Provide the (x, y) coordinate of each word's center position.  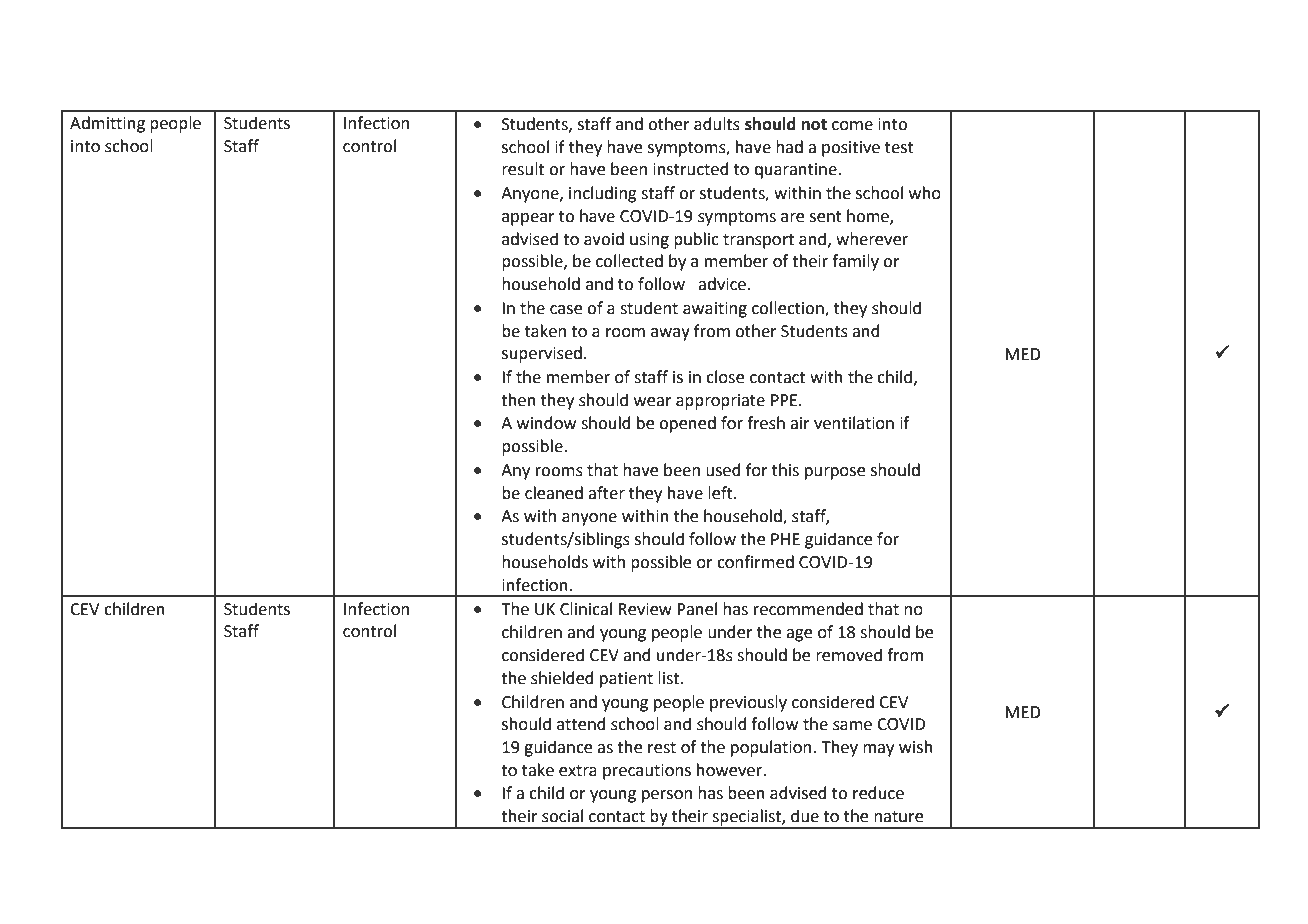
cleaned (554, 493)
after (606, 493)
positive (851, 149)
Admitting (107, 124)
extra (578, 771)
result (523, 169)
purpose (835, 473)
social (562, 816)
